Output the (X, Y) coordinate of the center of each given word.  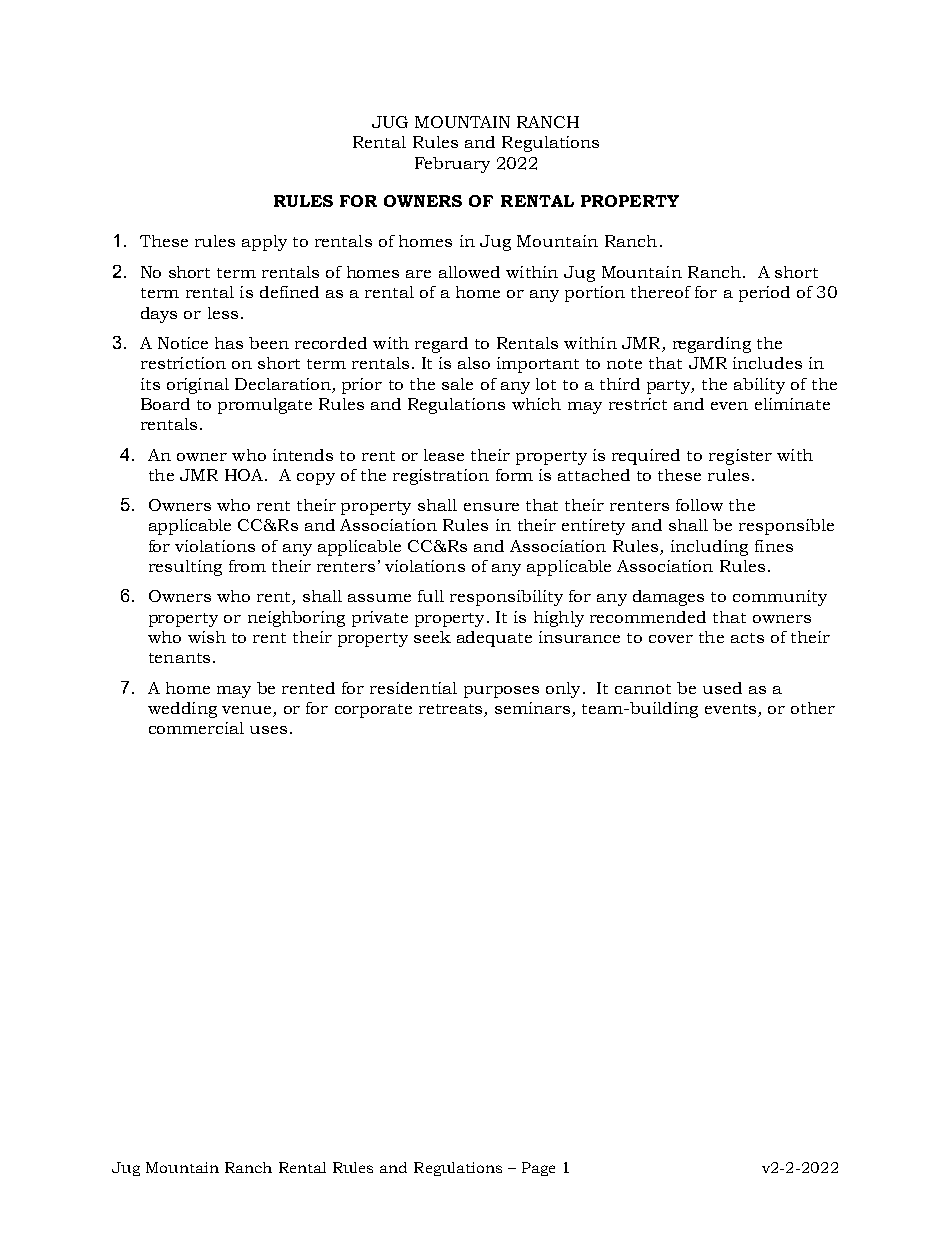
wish (207, 637)
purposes (501, 692)
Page (538, 1169)
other (813, 708)
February (452, 165)
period (764, 294)
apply (264, 243)
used (722, 688)
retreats (450, 709)
